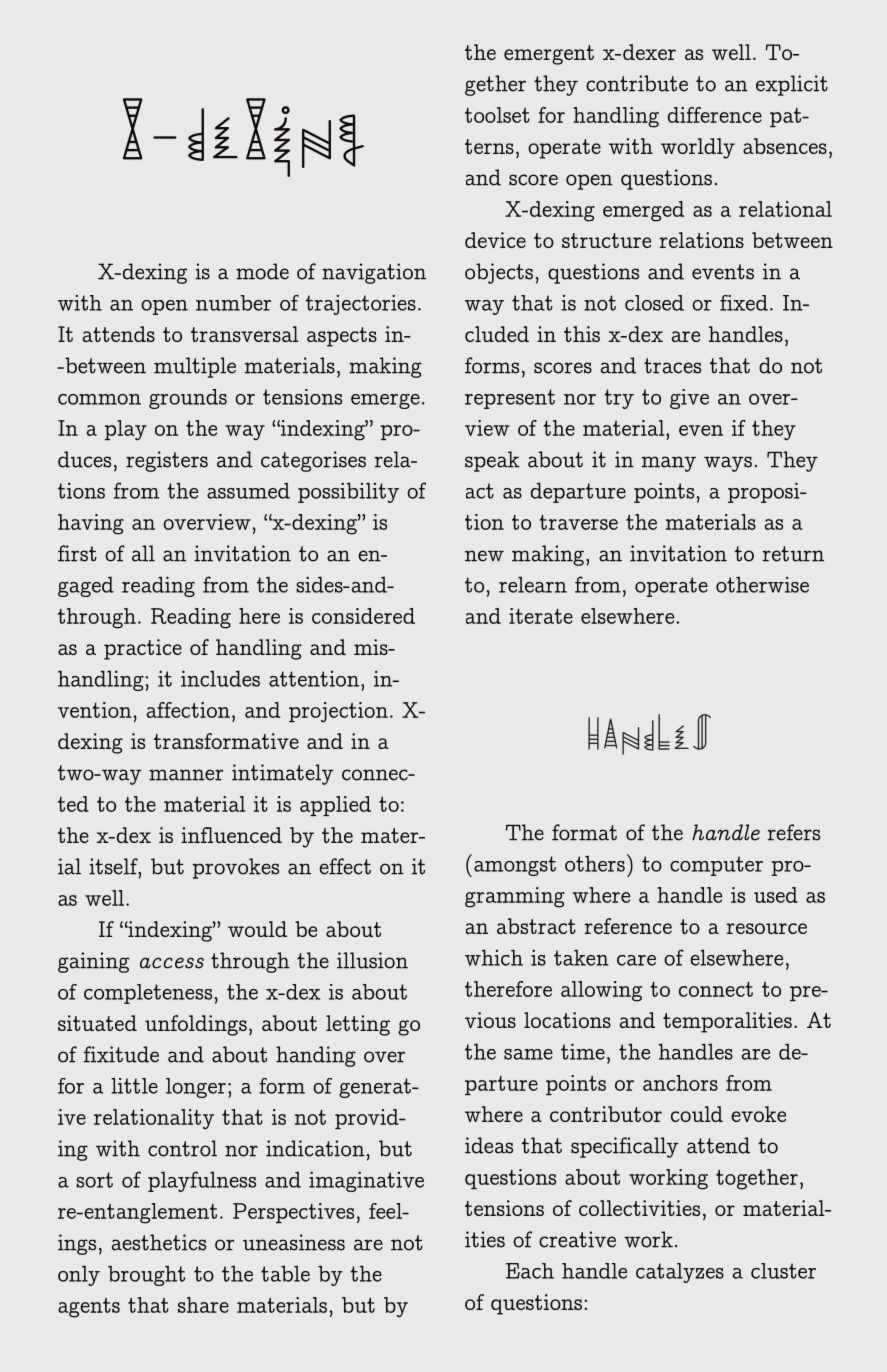  Describe the element at coordinates (497, 115) in the document. I see `toolset` at that location.
